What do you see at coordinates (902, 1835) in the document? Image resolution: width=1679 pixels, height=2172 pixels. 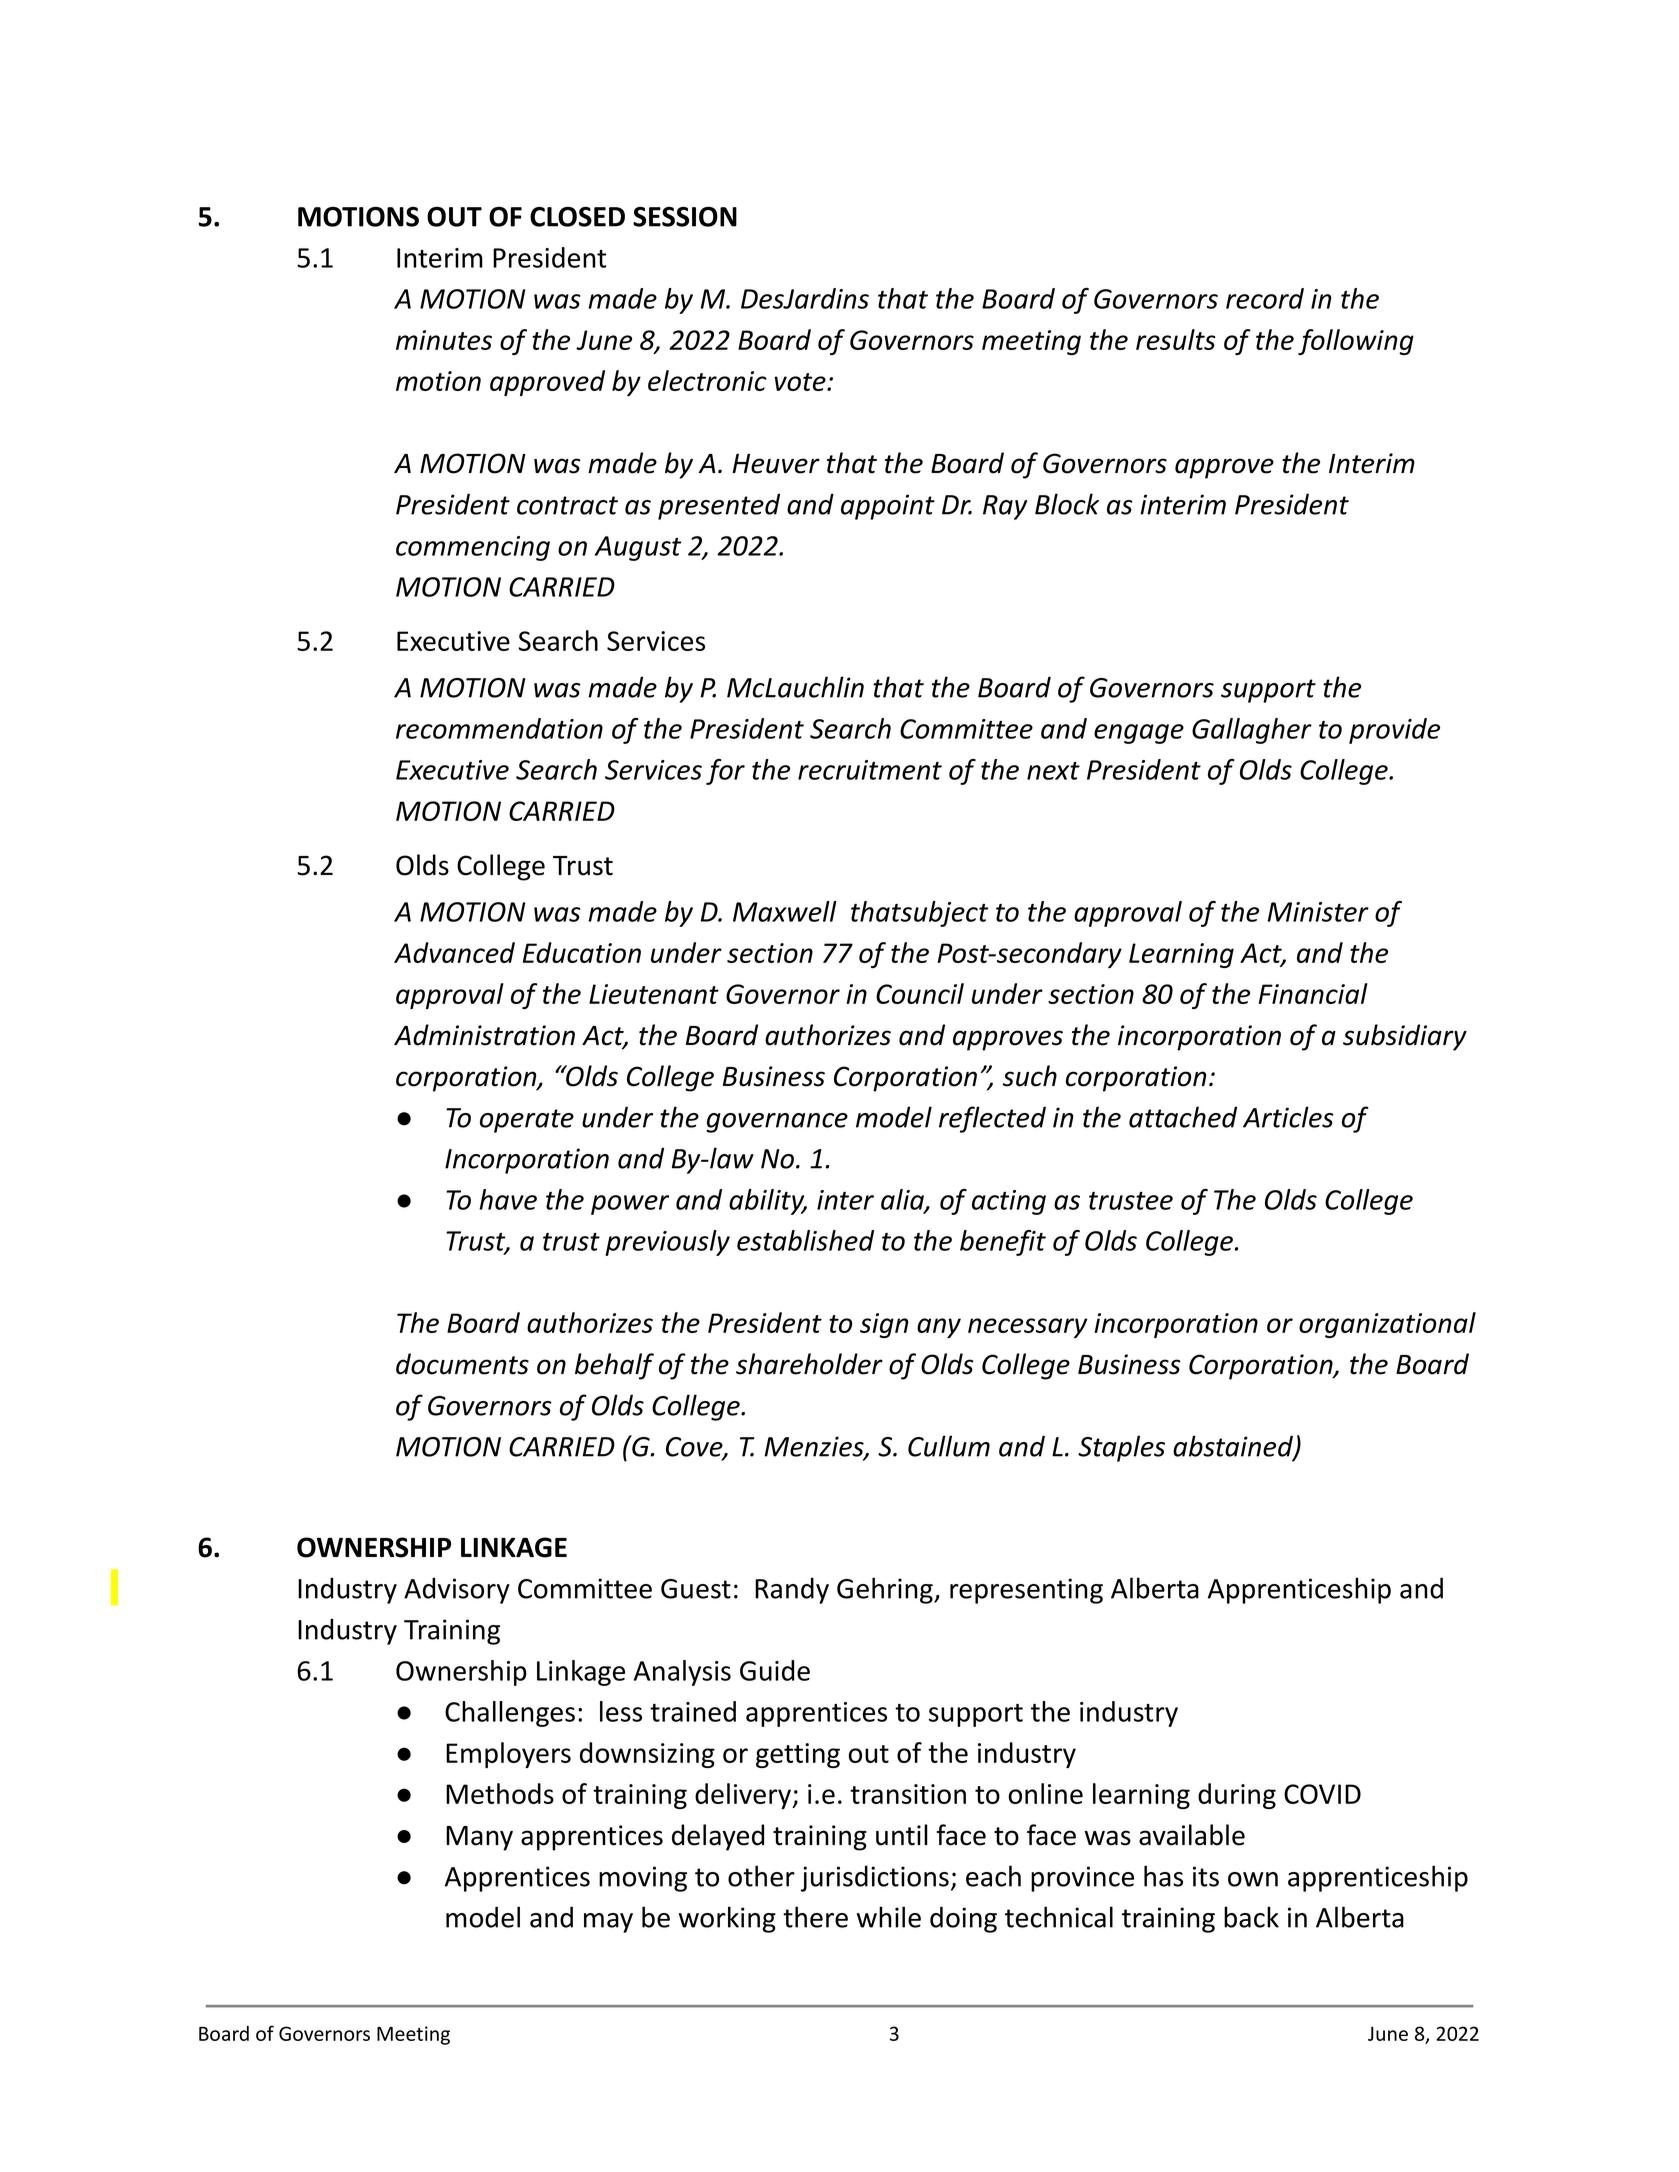 I see `until` at bounding box center [902, 1835].
